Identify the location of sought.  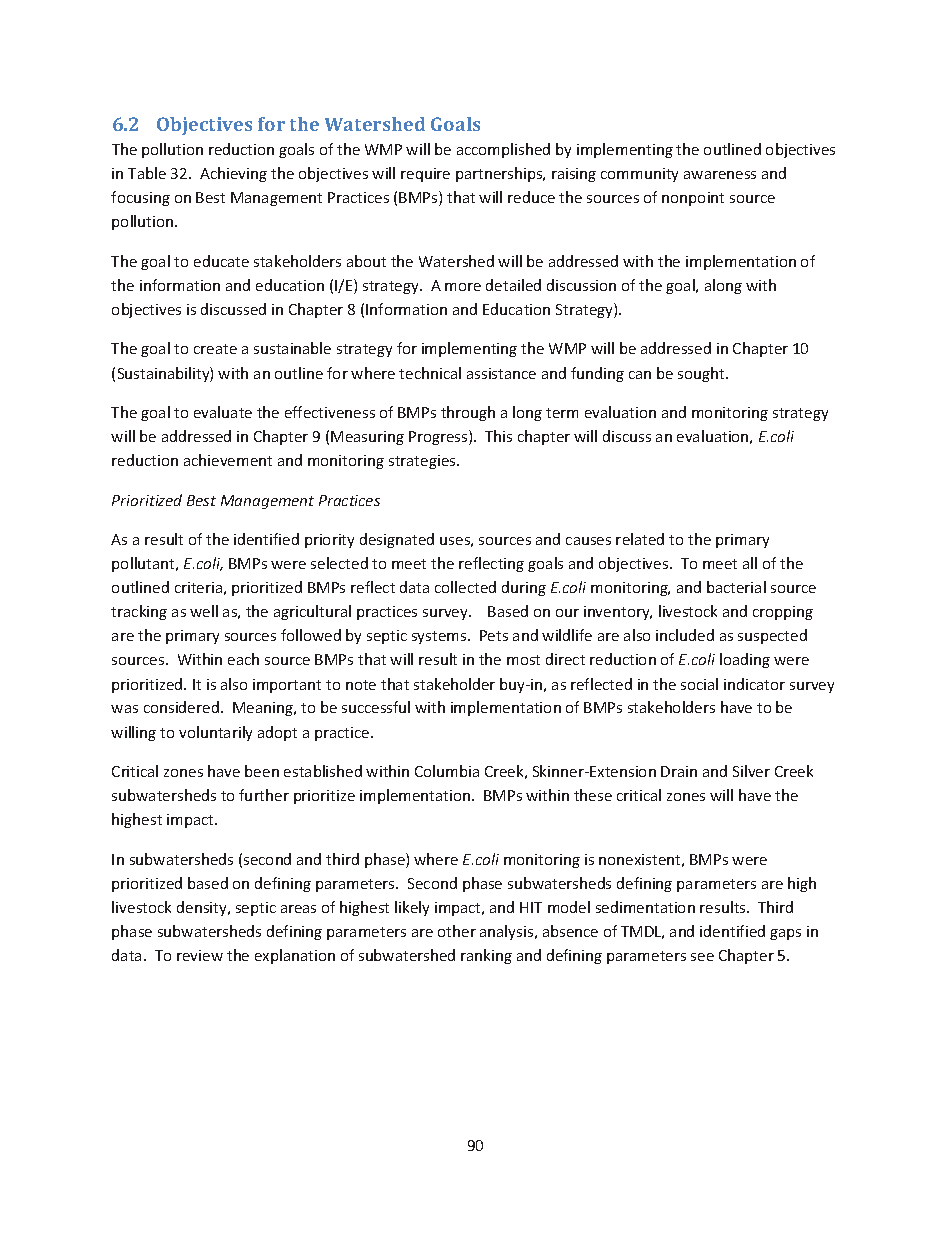
(702, 374).
